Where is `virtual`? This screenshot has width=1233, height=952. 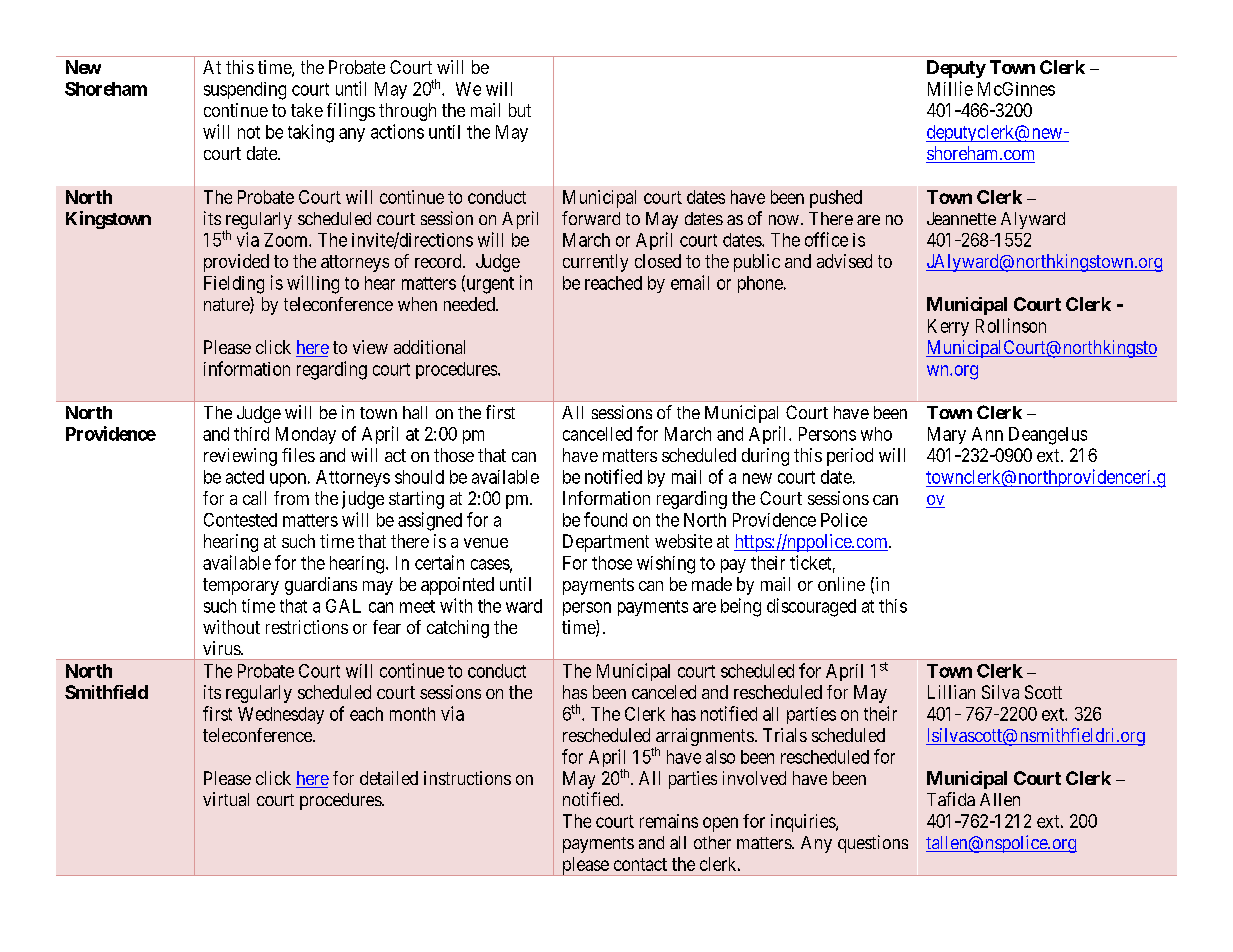
virtual is located at coordinates (226, 799).
